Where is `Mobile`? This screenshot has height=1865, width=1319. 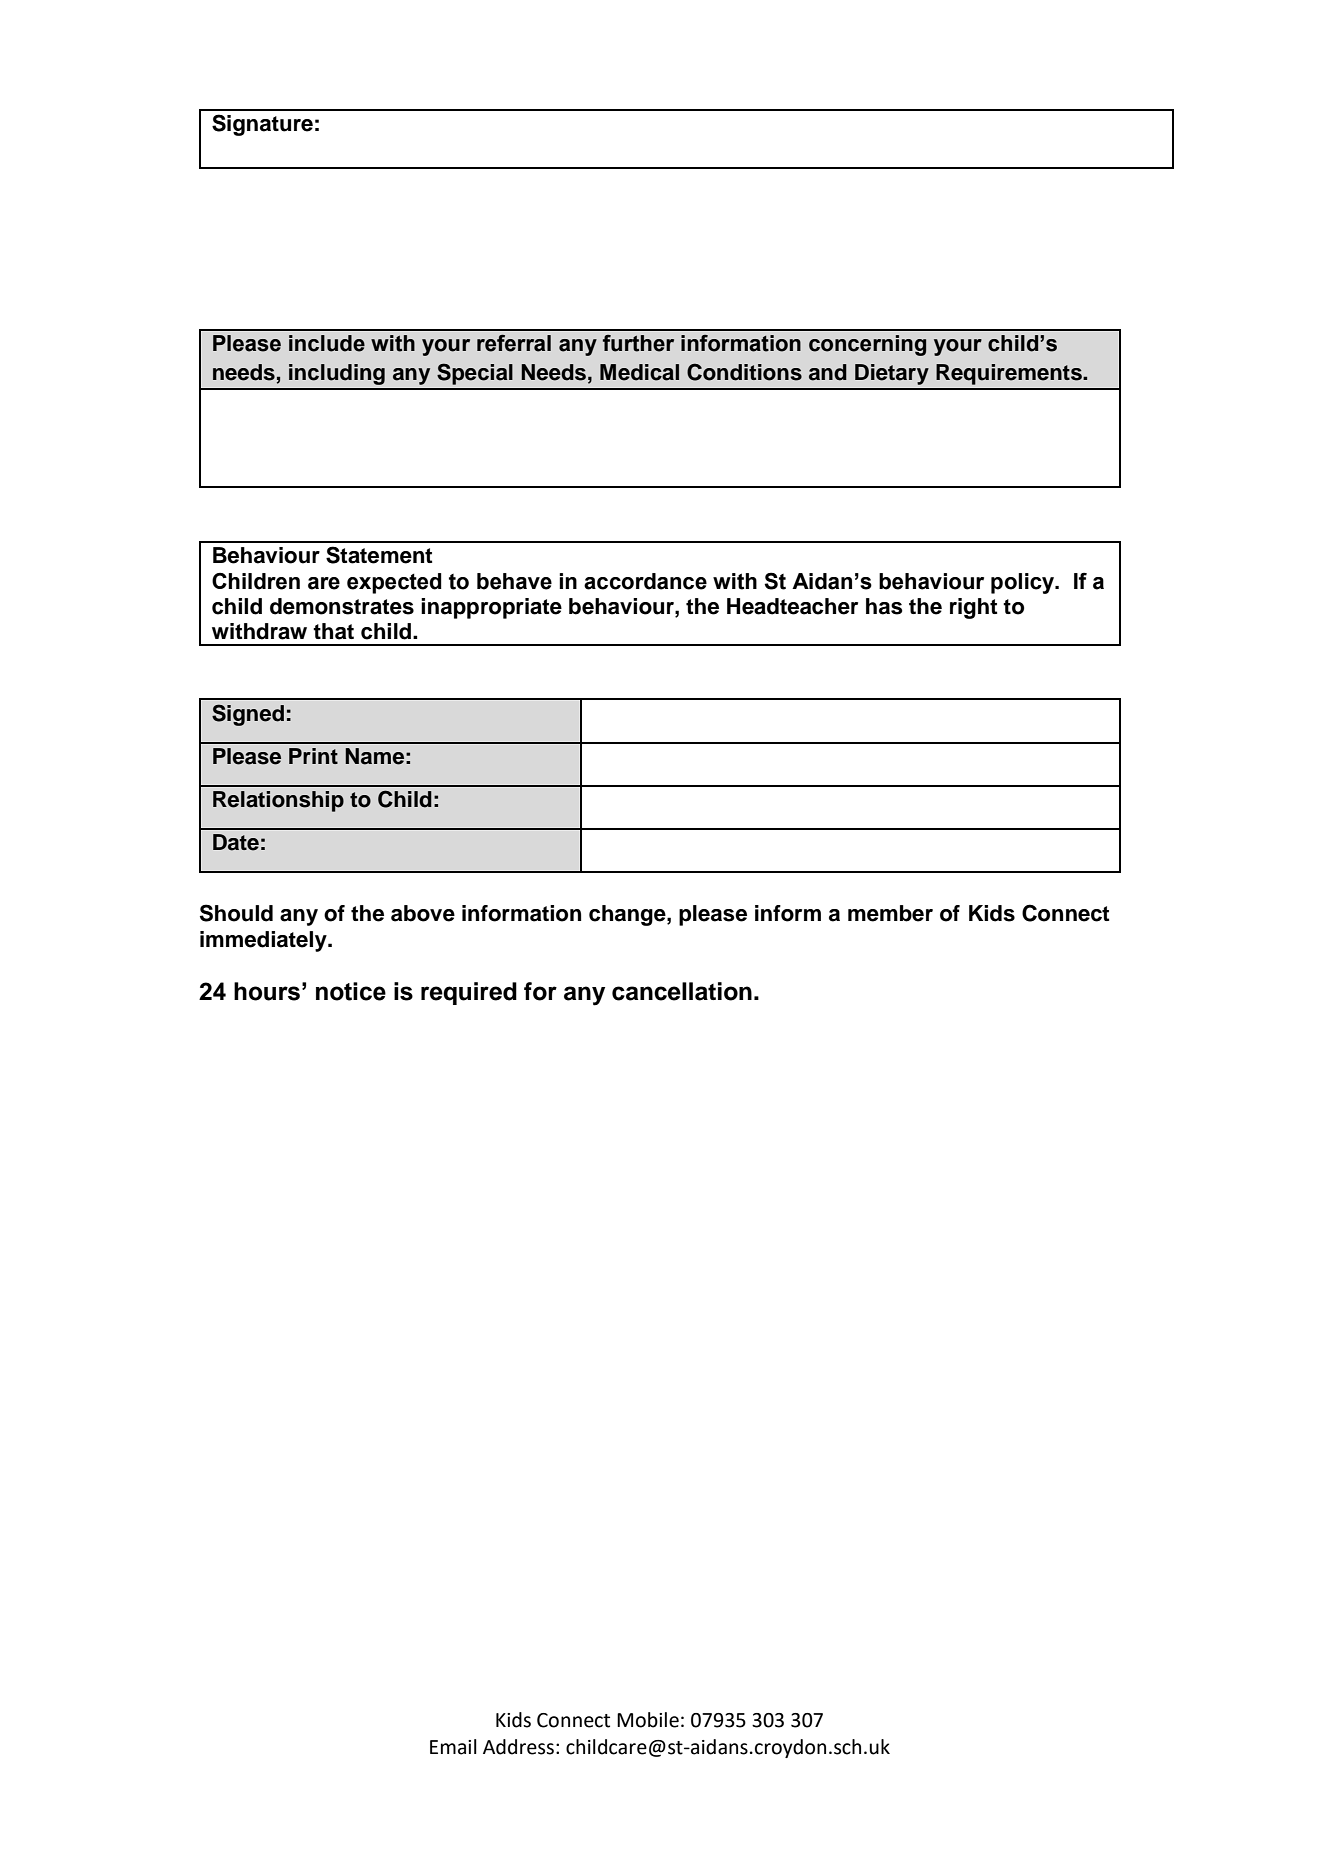 Mobile is located at coordinates (648, 1720).
